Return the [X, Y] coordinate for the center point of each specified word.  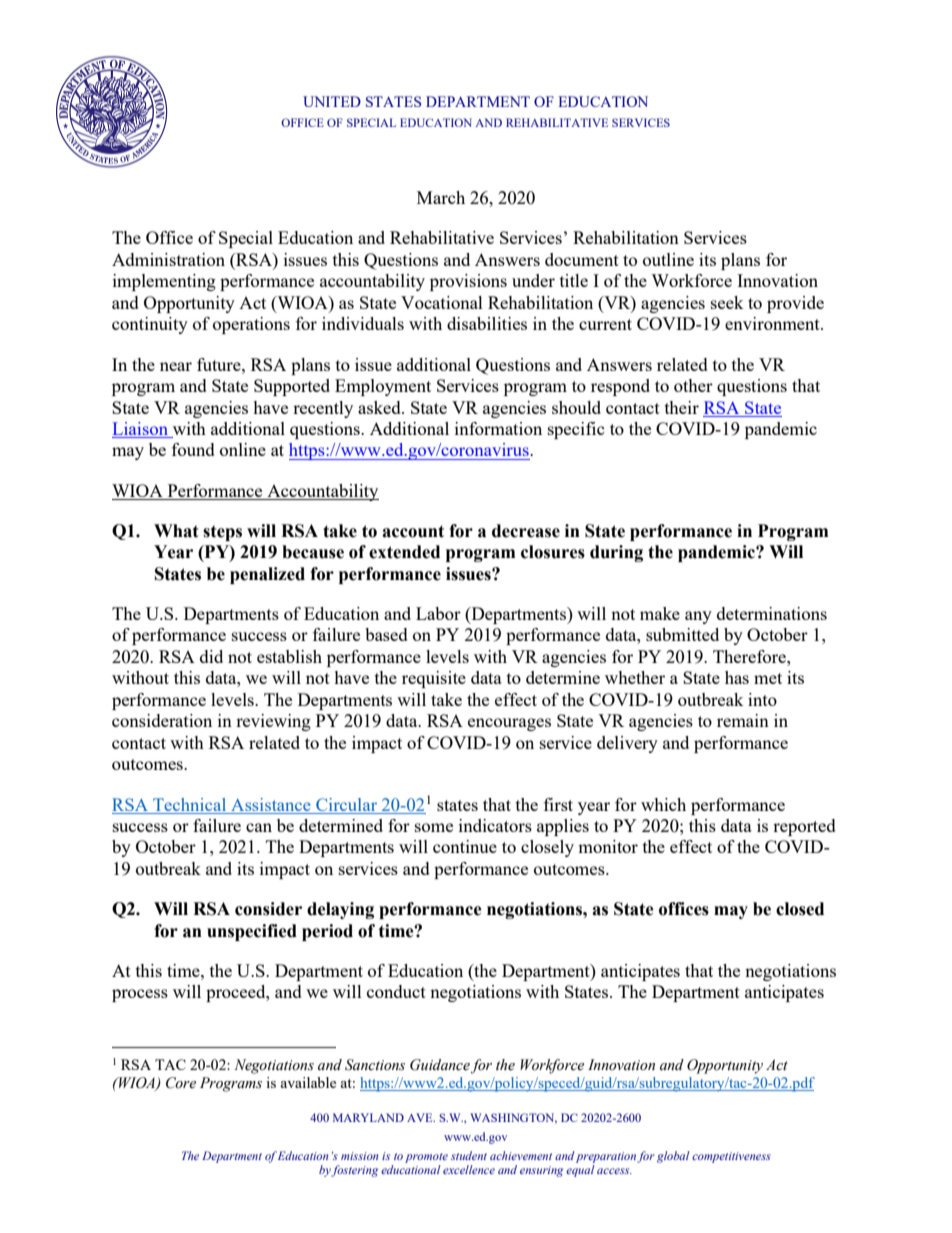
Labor [438, 613]
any [698, 617]
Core [181, 1083]
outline [668, 259]
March [441, 197]
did [211, 656]
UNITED [332, 101]
